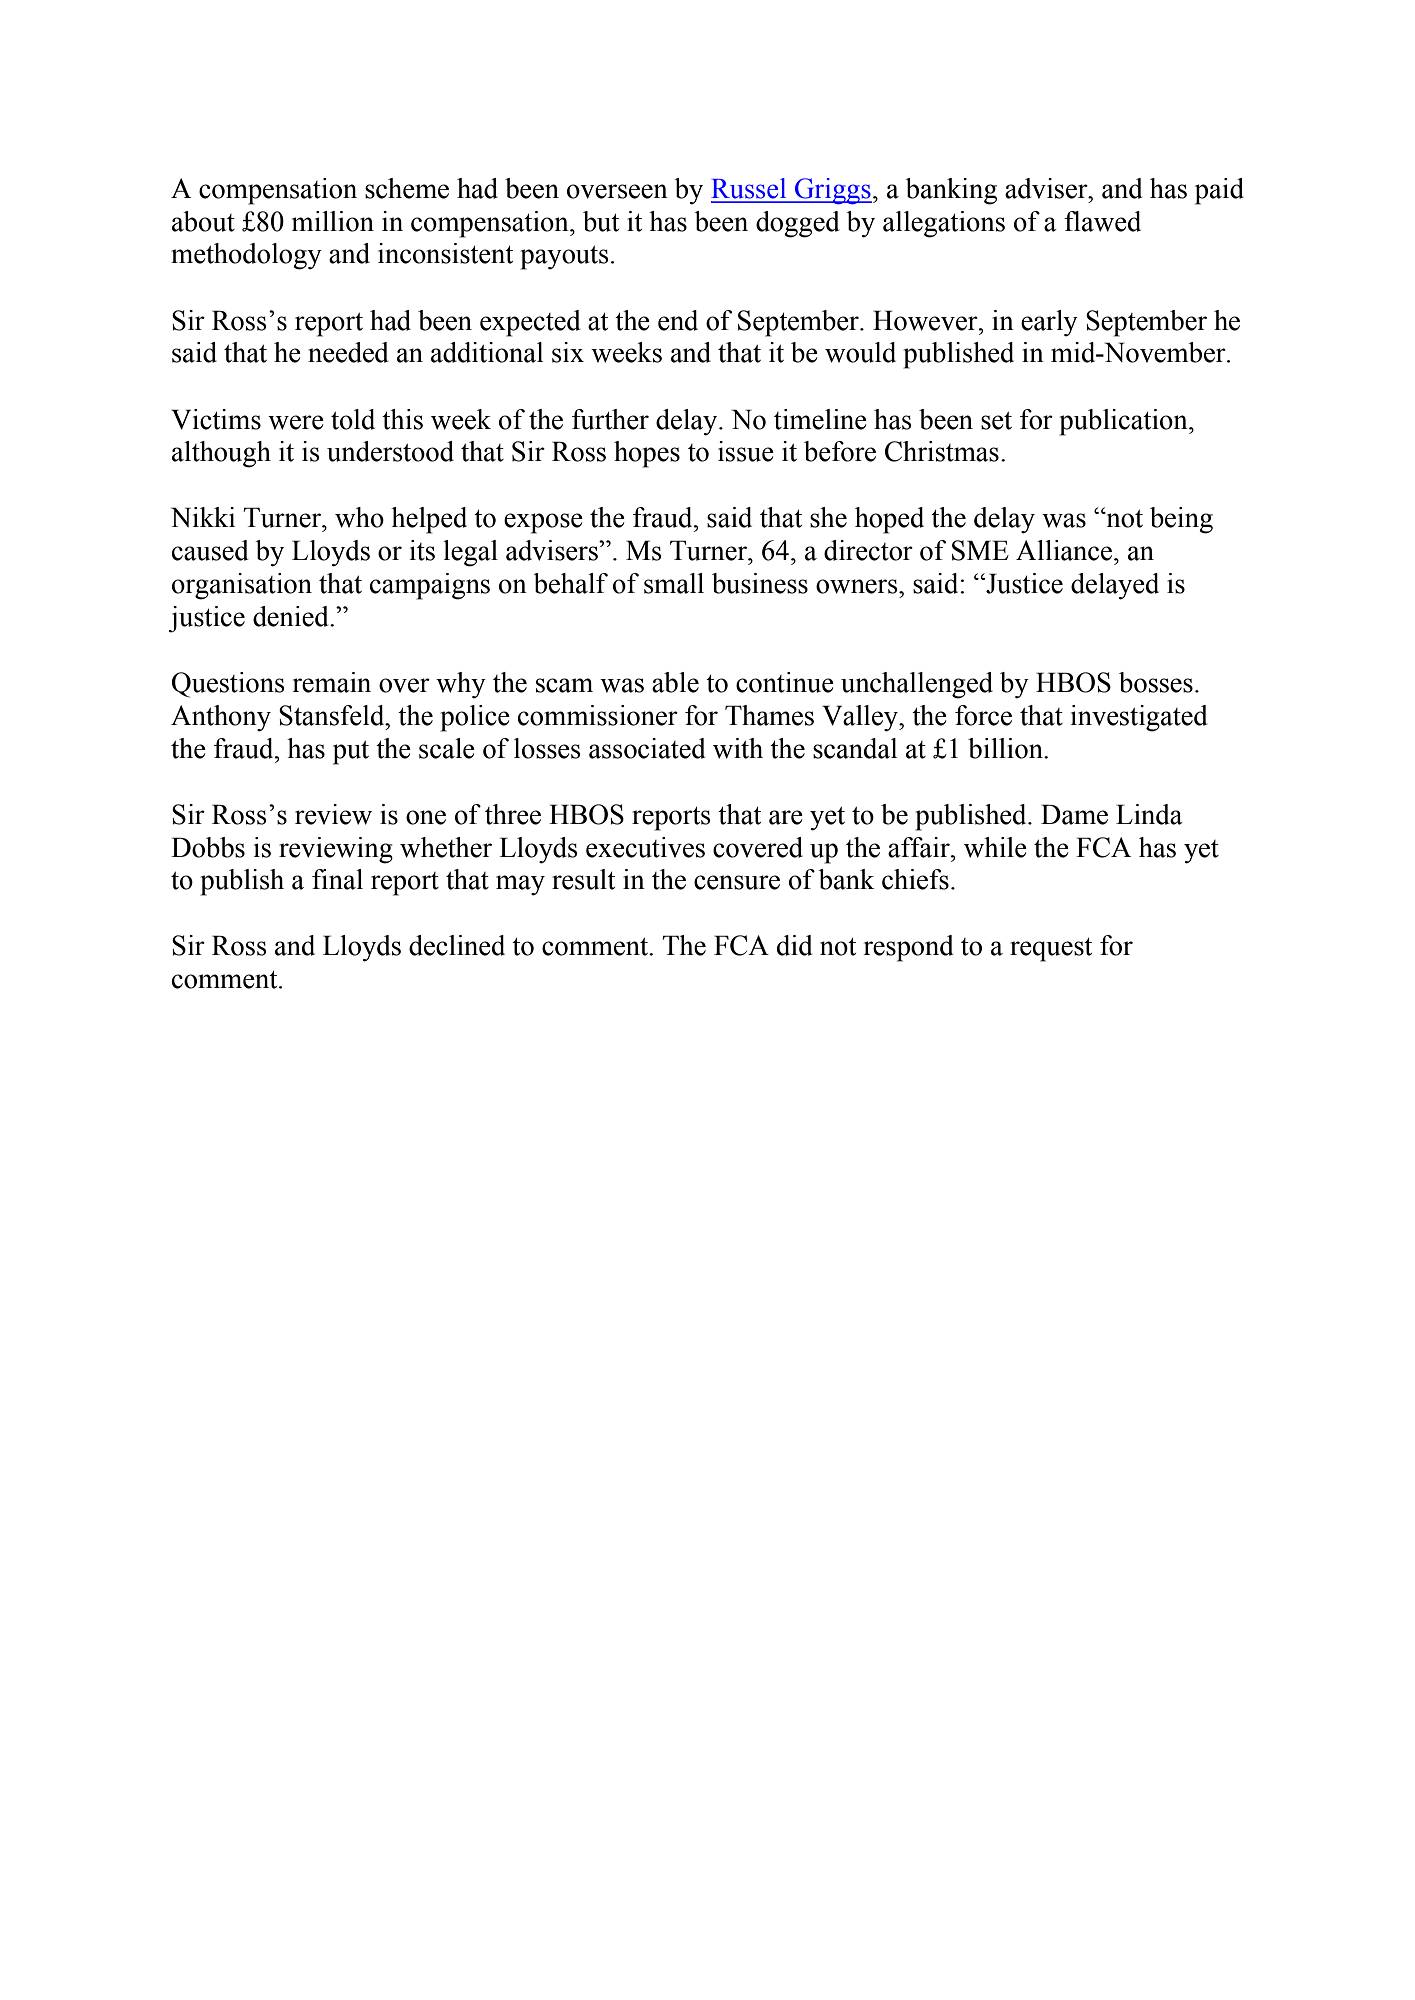 The image size is (1415, 2000). What do you see at coordinates (242, 586) in the screenshot?
I see `organisation` at bounding box center [242, 586].
